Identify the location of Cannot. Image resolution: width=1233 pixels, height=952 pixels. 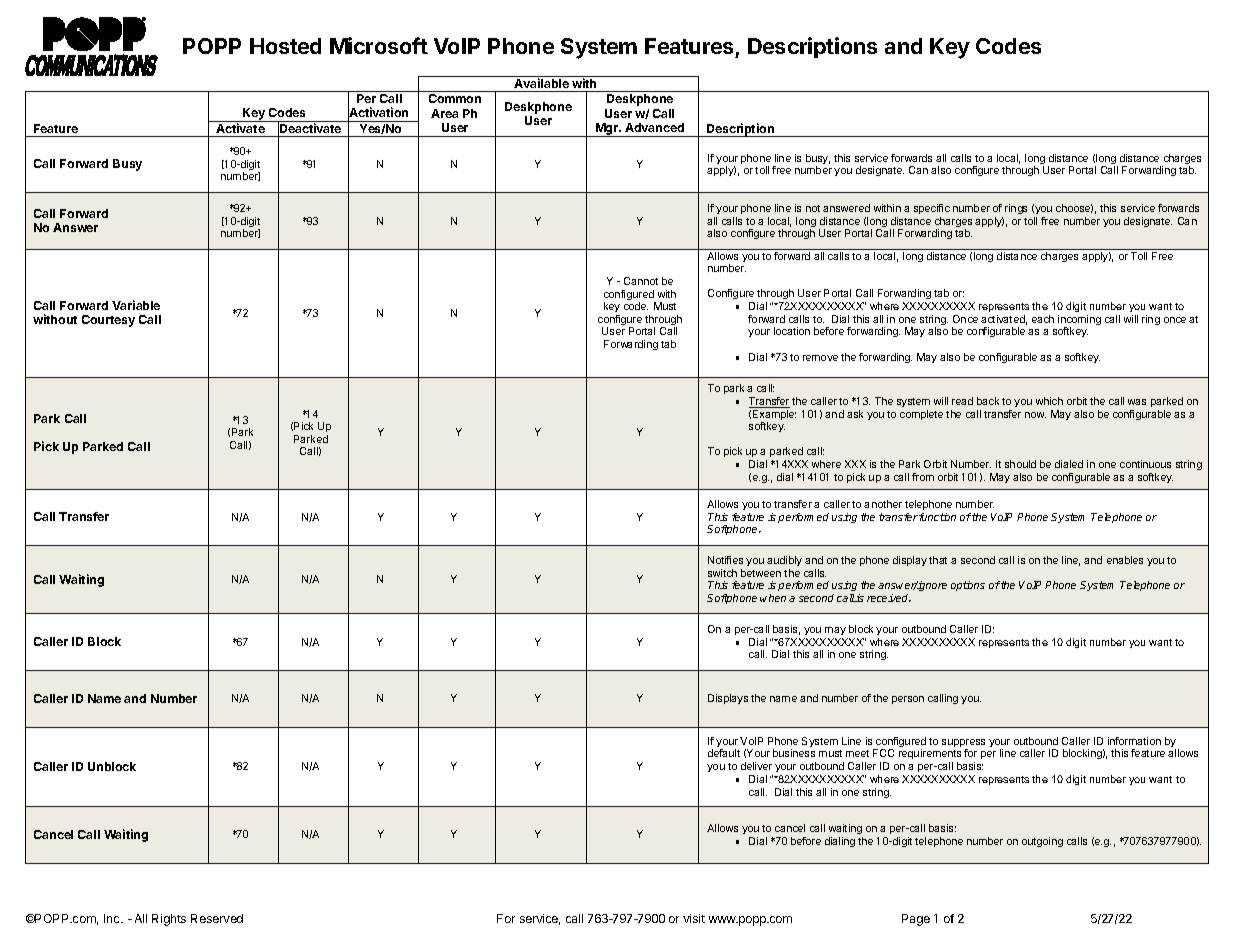
(641, 281).
